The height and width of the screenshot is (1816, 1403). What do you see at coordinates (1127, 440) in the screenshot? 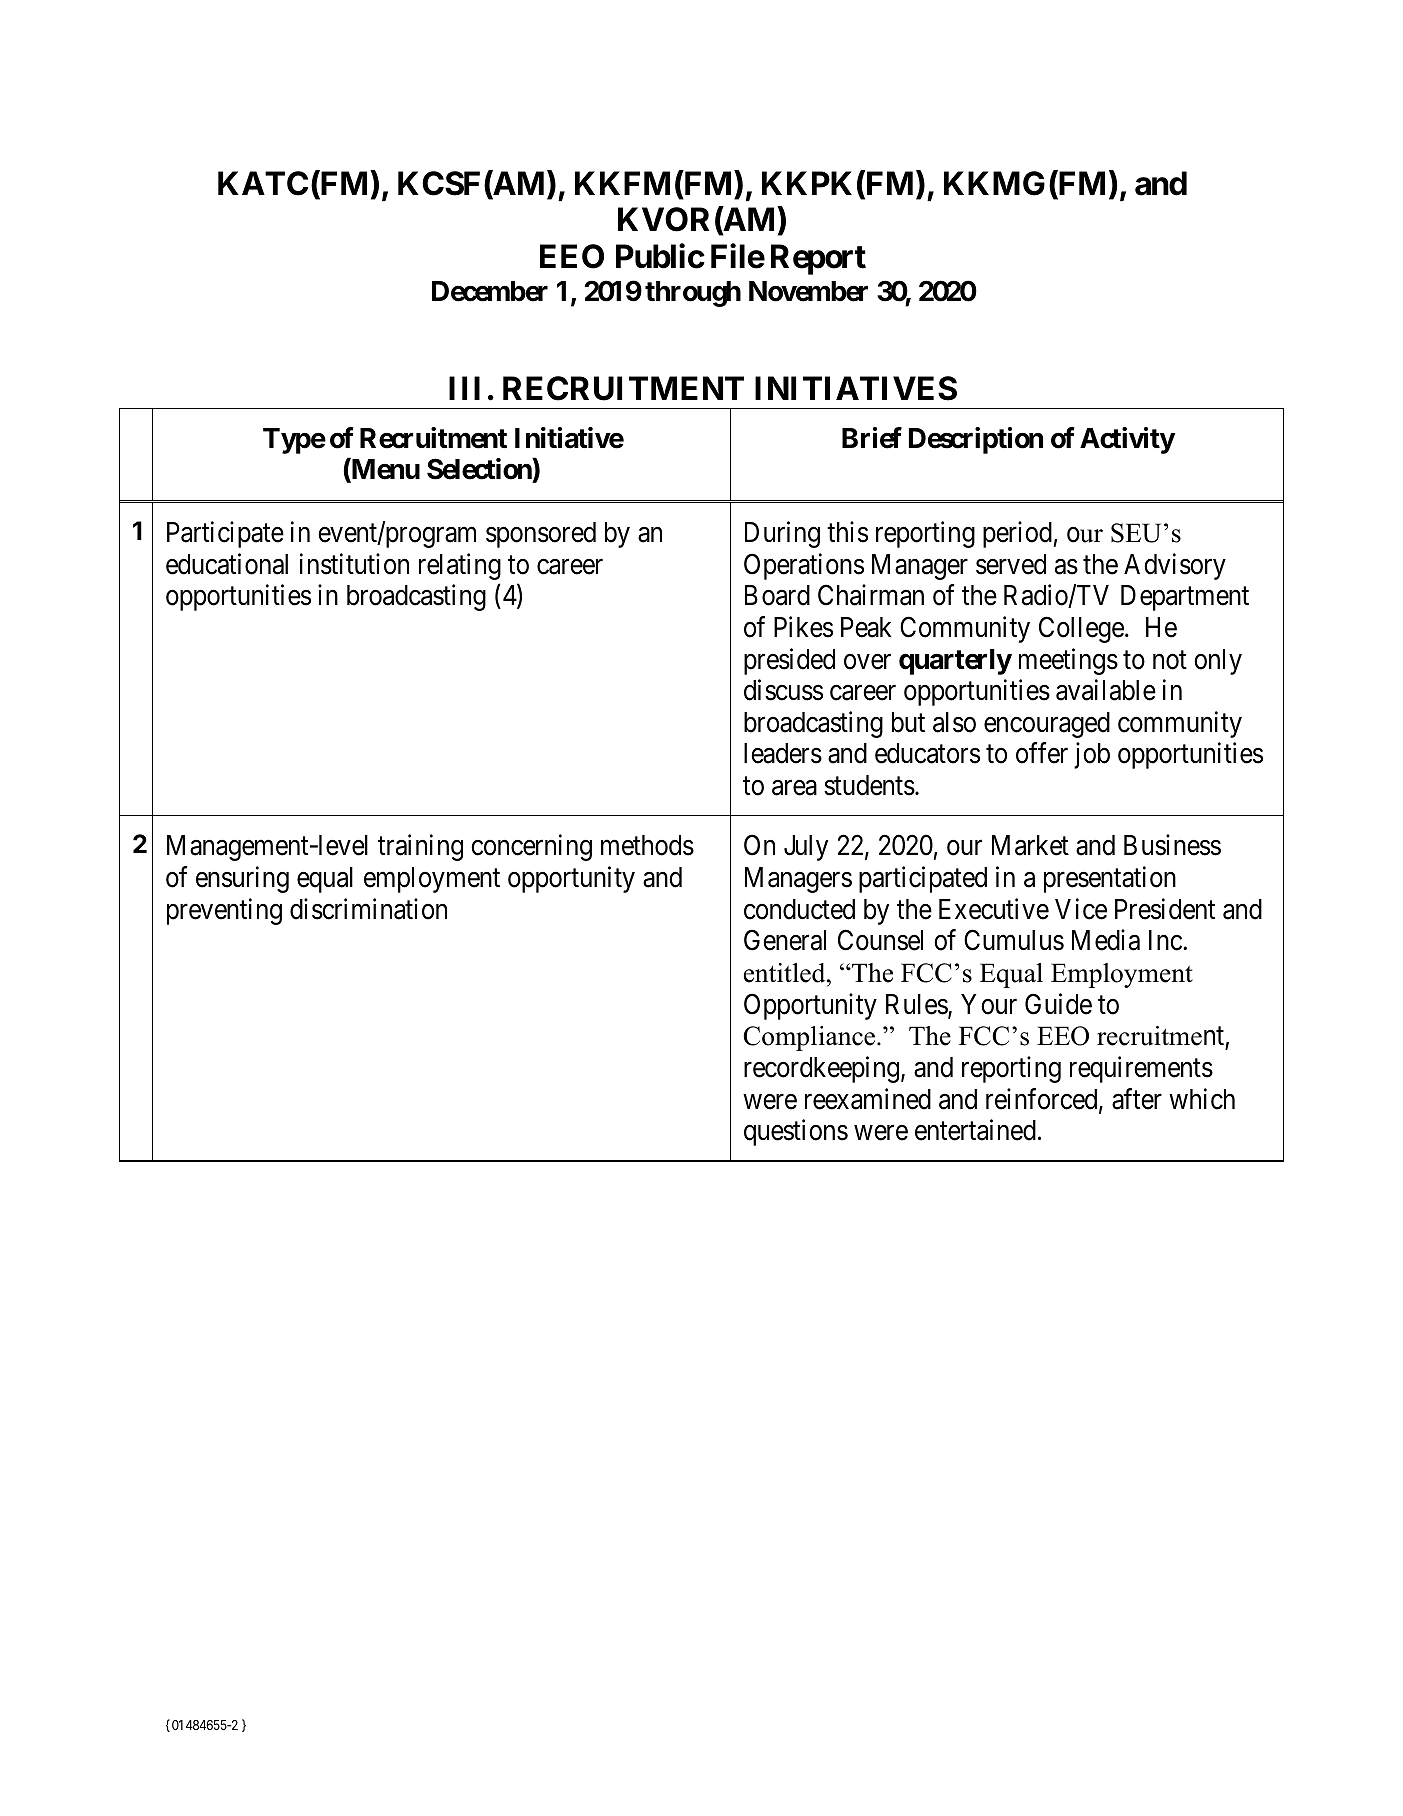
I see `Activity` at bounding box center [1127, 440].
